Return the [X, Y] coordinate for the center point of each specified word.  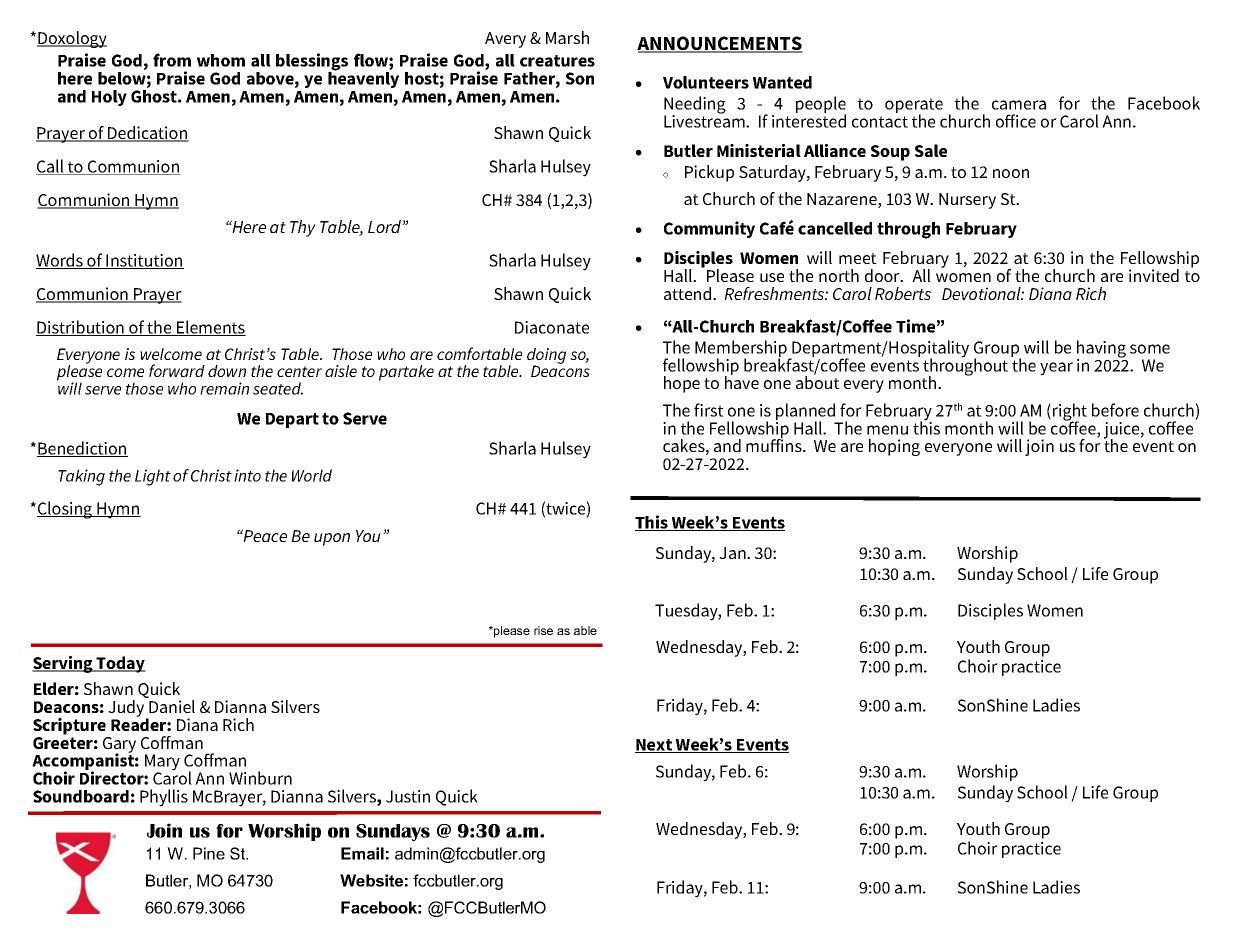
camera [1019, 105]
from [172, 60]
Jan [733, 553]
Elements [210, 328]
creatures [557, 61]
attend [689, 293]
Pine [209, 853]
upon [332, 539]
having [1101, 350]
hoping [894, 447]
